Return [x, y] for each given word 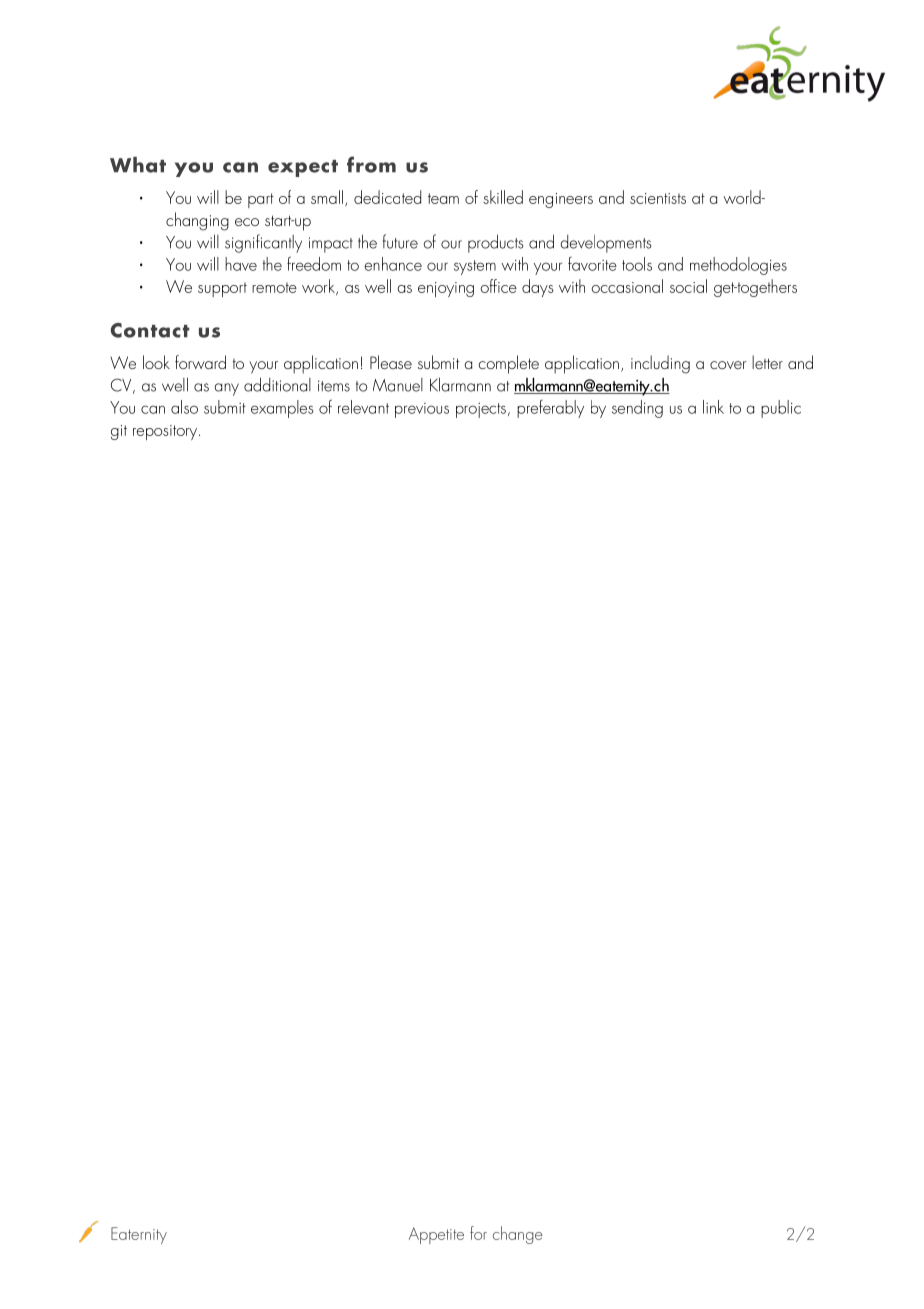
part [261, 200]
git [119, 432]
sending [637, 409]
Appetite [436, 1235]
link [713, 407]
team [443, 198]
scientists [658, 198]
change [518, 1235]
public [781, 409]
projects [481, 410]
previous [422, 410]
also [184, 407]
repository [165, 432]
